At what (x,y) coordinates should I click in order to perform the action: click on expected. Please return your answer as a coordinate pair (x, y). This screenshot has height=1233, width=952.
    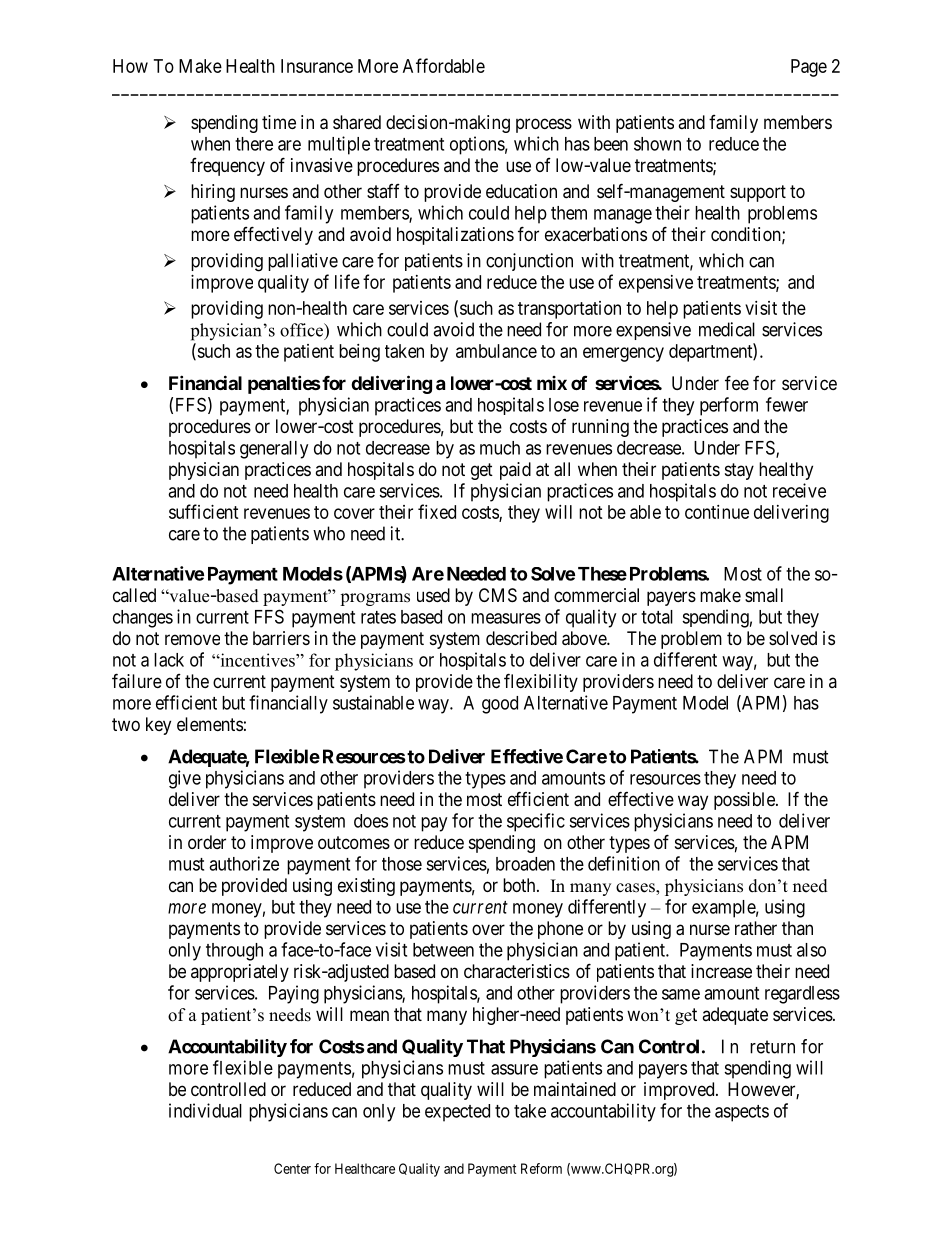
    Looking at the image, I should click on (457, 1113).
